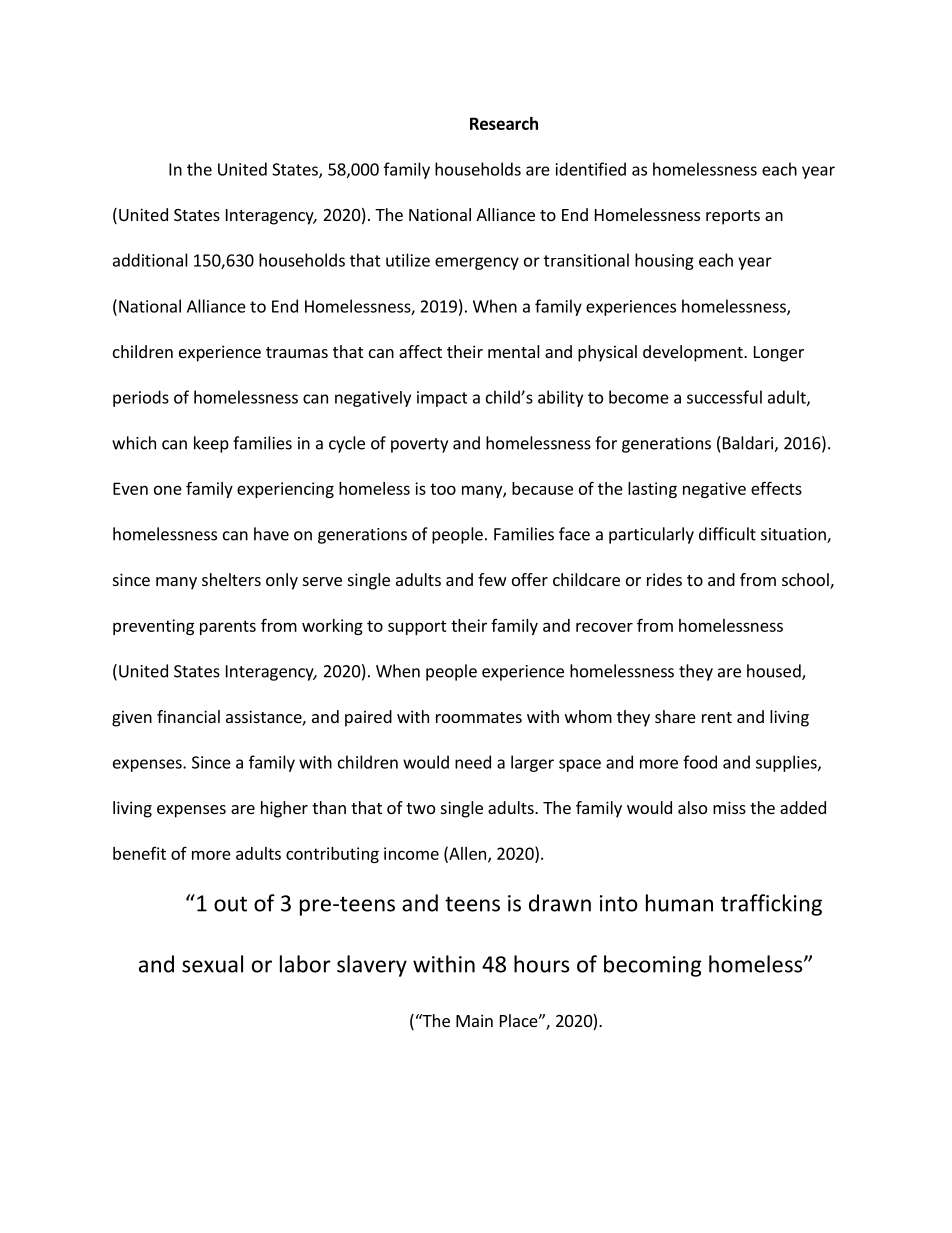 This page has width=952, height=1233. Describe the element at coordinates (231, 579) in the page. I see `shelters` at that location.
